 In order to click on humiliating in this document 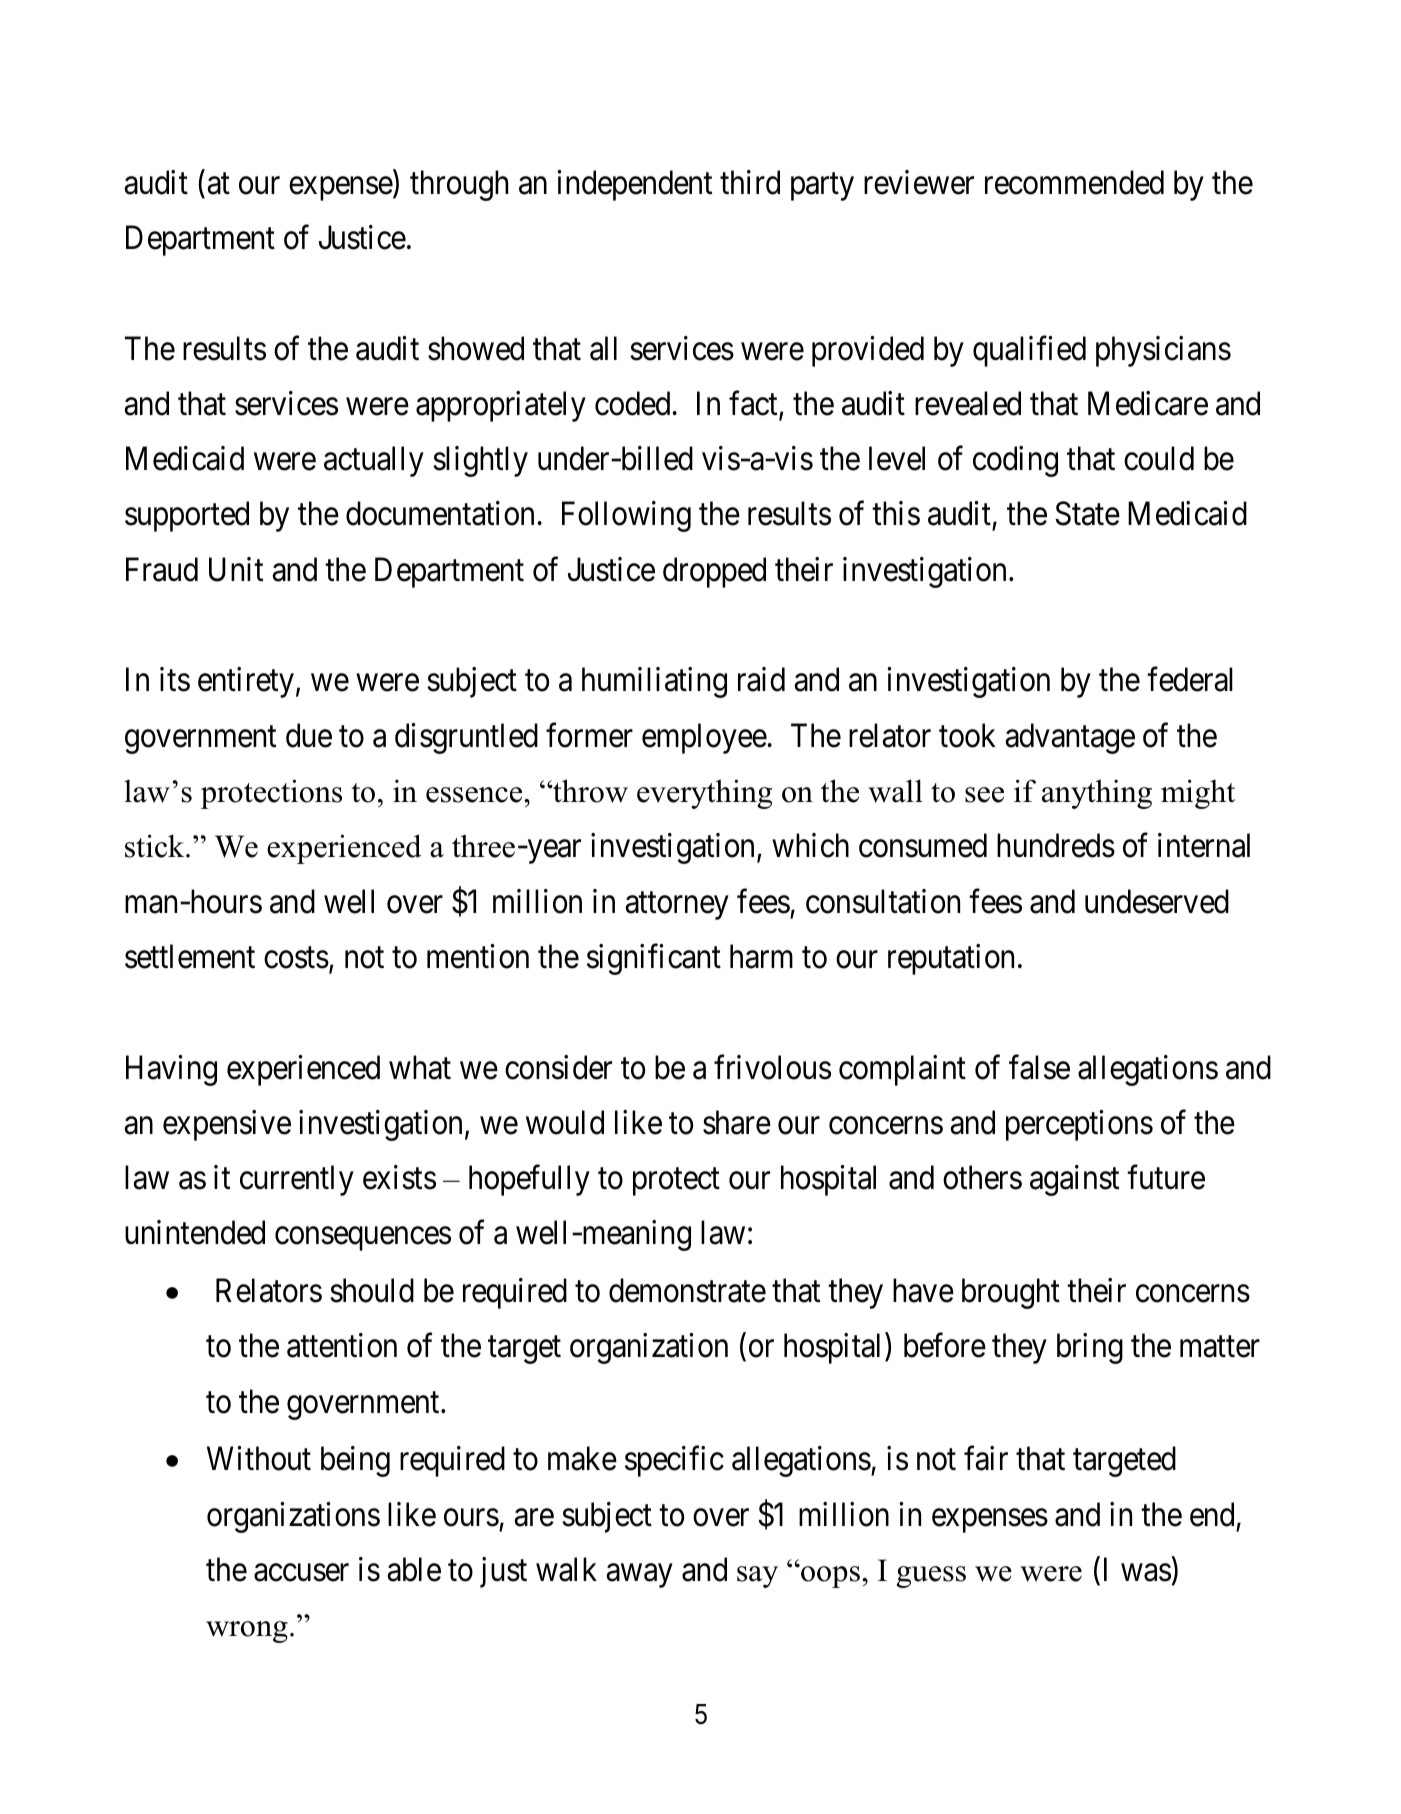, I will do `click(654, 682)`.
